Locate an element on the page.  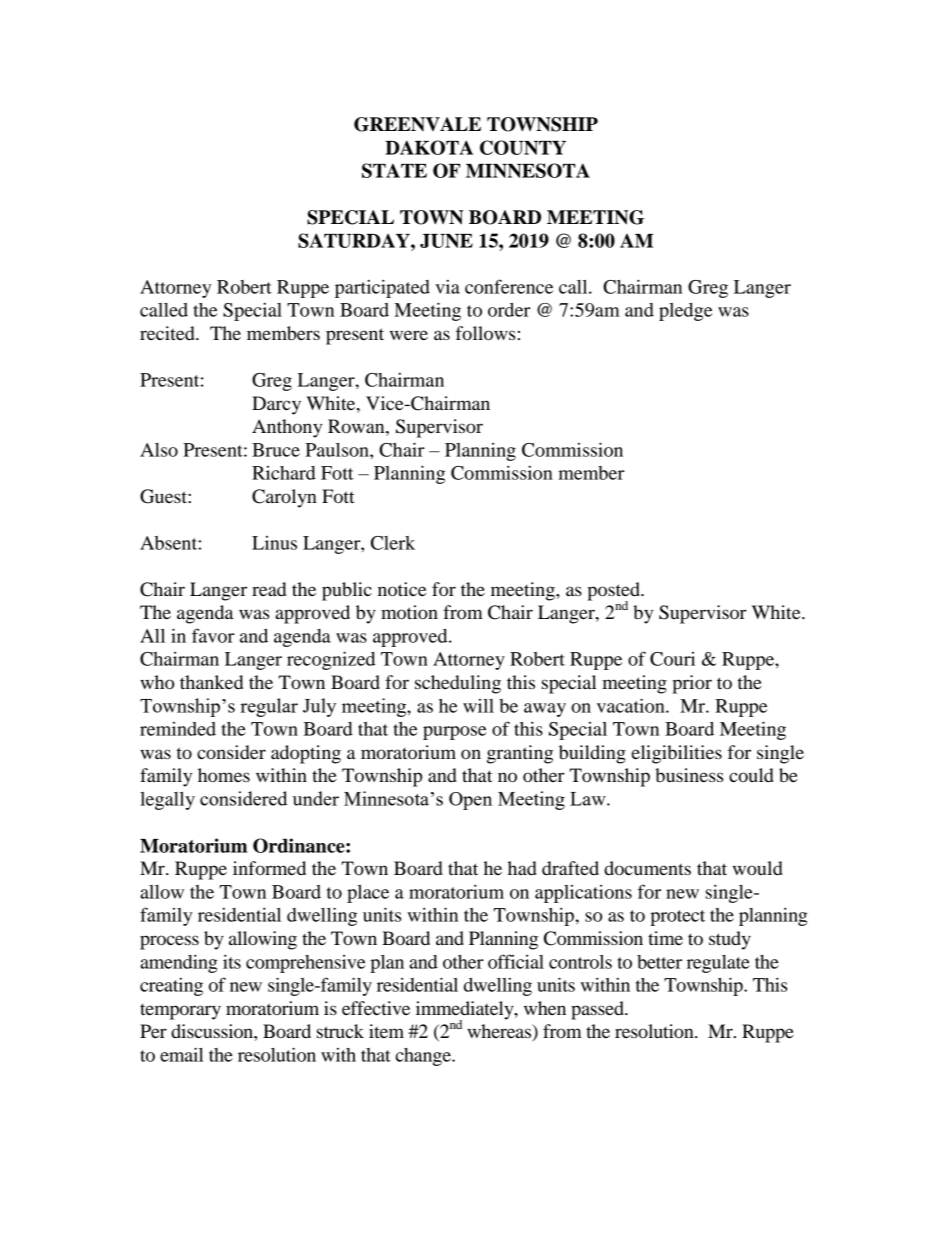
homes is located at coordinates (224, 775).
